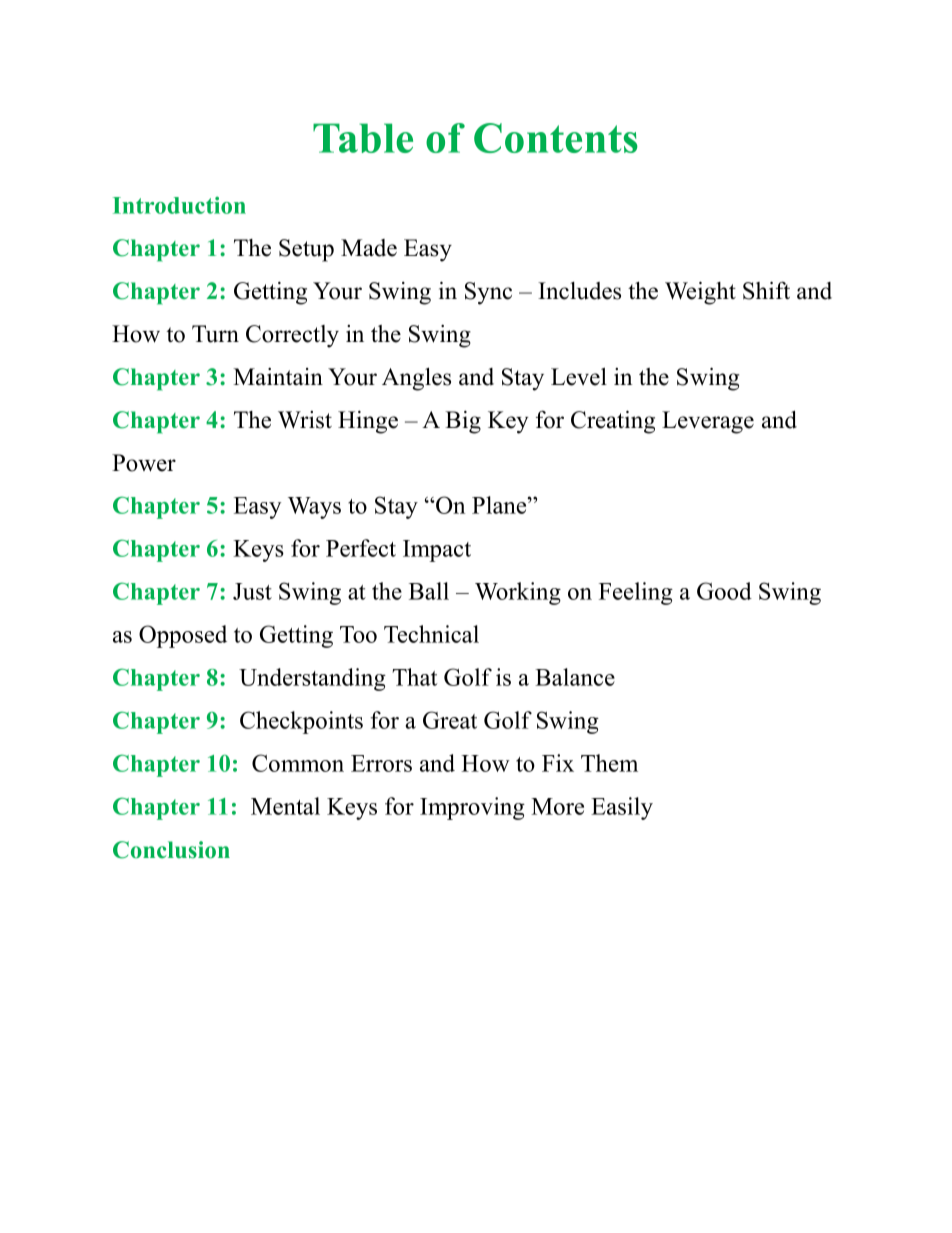  What do you see at coordinates (215, 334) in the screenshot?
I see `Turn` at bounding box center [215, 334].
